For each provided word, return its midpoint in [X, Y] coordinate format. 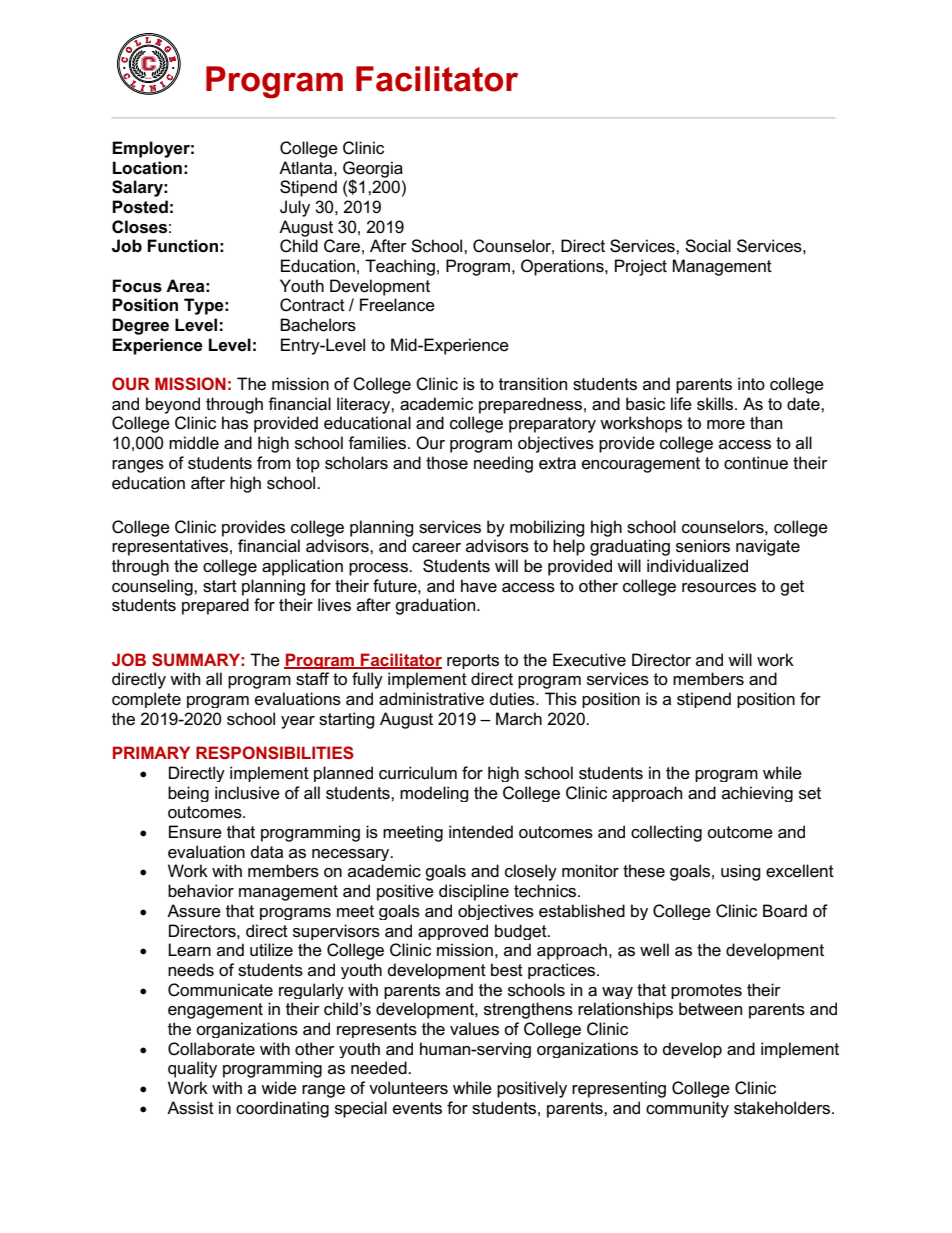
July [295, 208]
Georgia [373, 170]
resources [719, 588]
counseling [153, 587]
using [741, 872]
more [726, 425]
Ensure [195, 832]
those [447, 463]
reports [473, 661]
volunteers [408, 1088]
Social [708, 246]
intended [481, 832]
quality [192, 1069]
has [235, 423]
